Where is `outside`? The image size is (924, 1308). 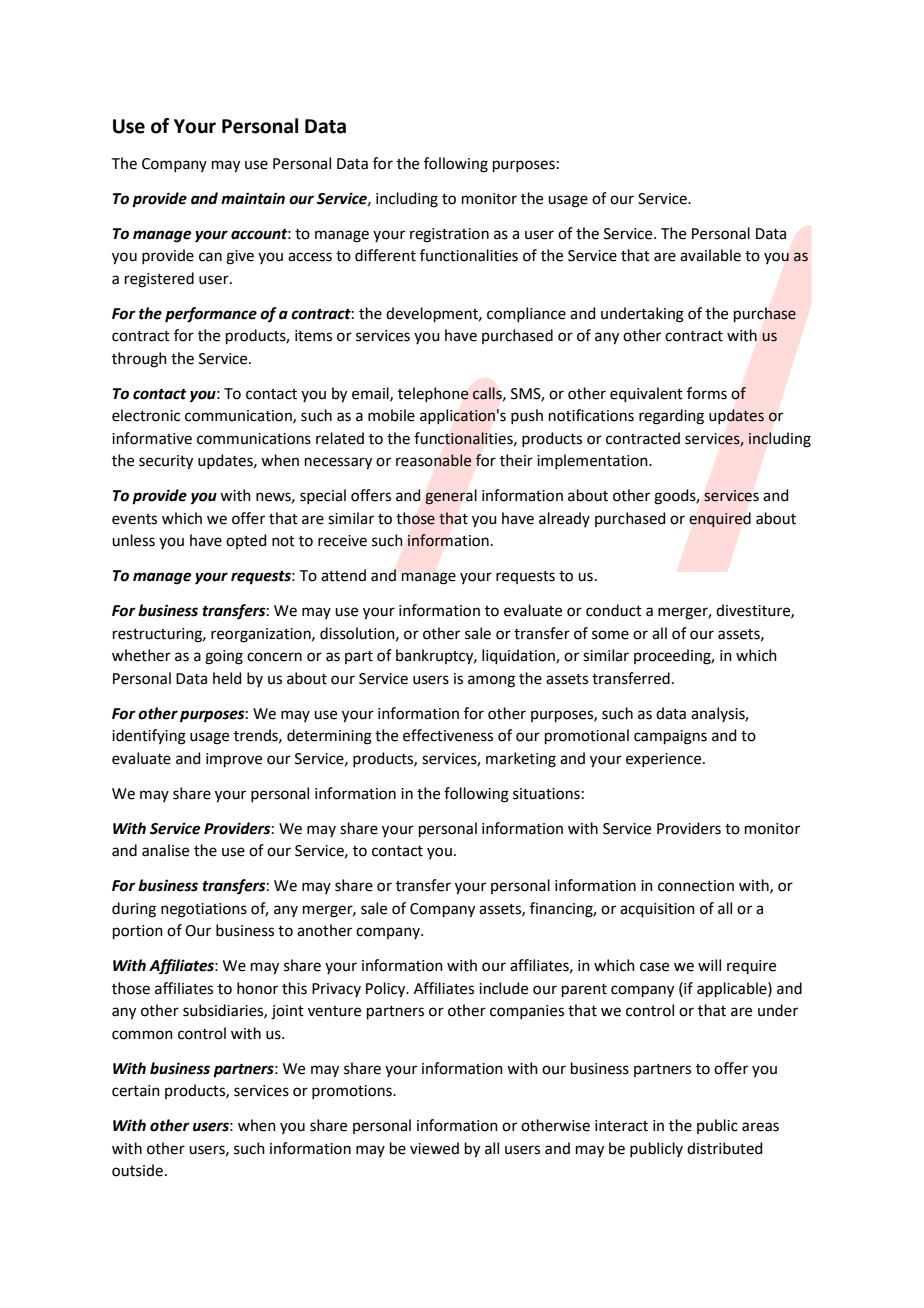
outside is located at coordinates (137, 1170).
